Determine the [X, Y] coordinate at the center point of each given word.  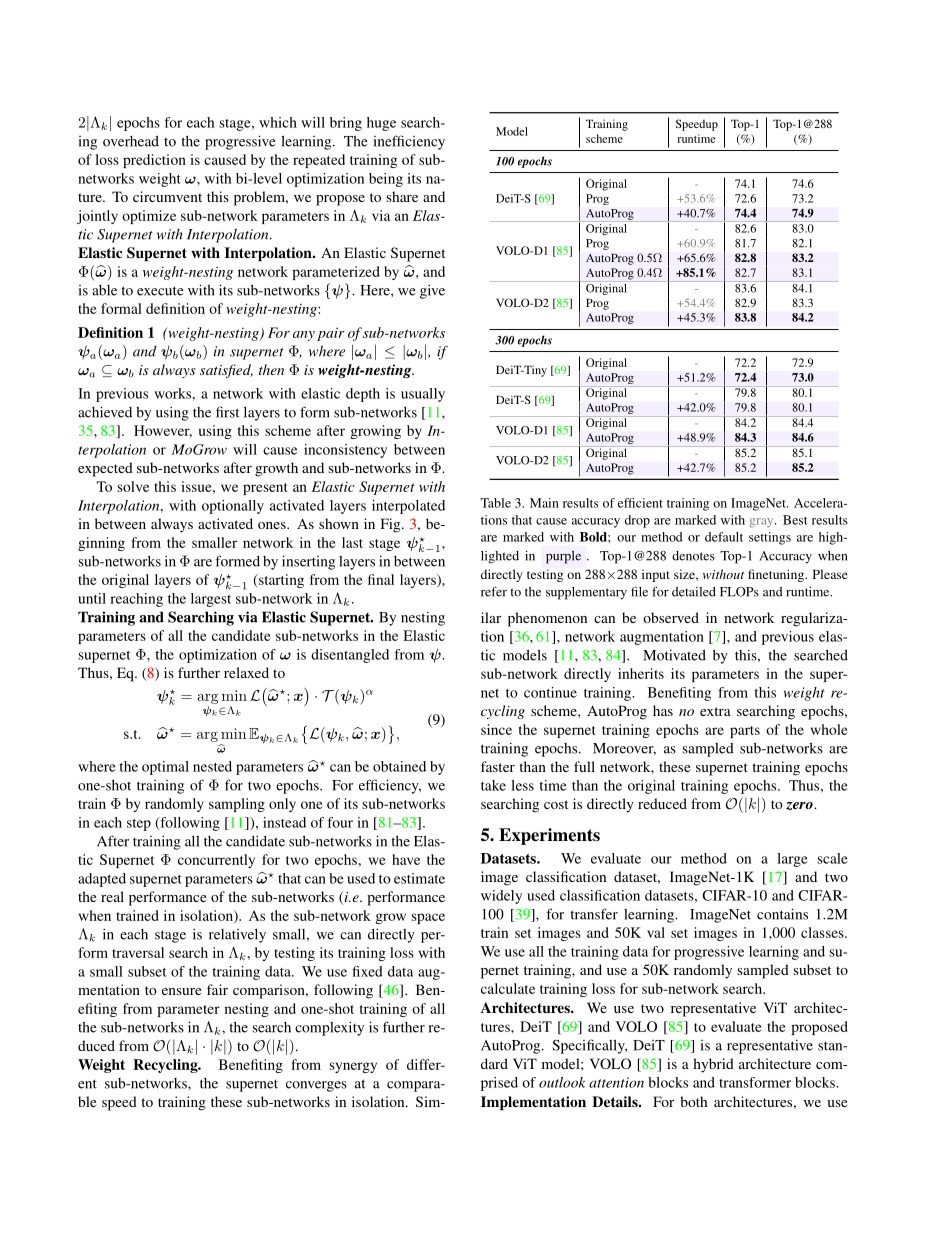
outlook [562, 1082]
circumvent [167, 196]
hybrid [713, 1065]
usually [423, 395]
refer [494, 591]
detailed [694, 592]
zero [800, 806]
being [386, 180]
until [92, 598]
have [406, 859]
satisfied [226, 371]
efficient [640, 503]
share [402, 196]
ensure [181, 991]
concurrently [216, 861]
